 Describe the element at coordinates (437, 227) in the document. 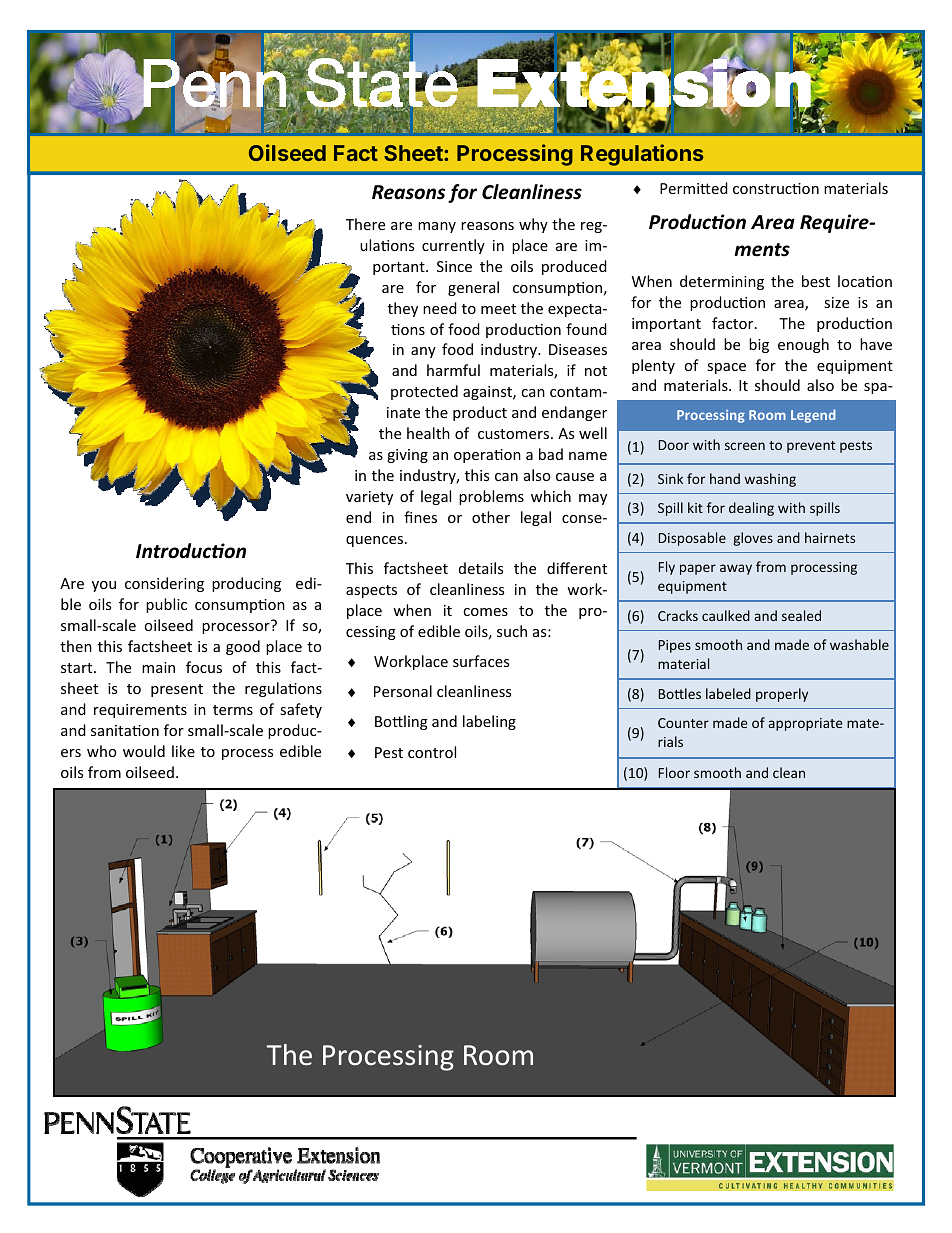

I see `many` at that location.
